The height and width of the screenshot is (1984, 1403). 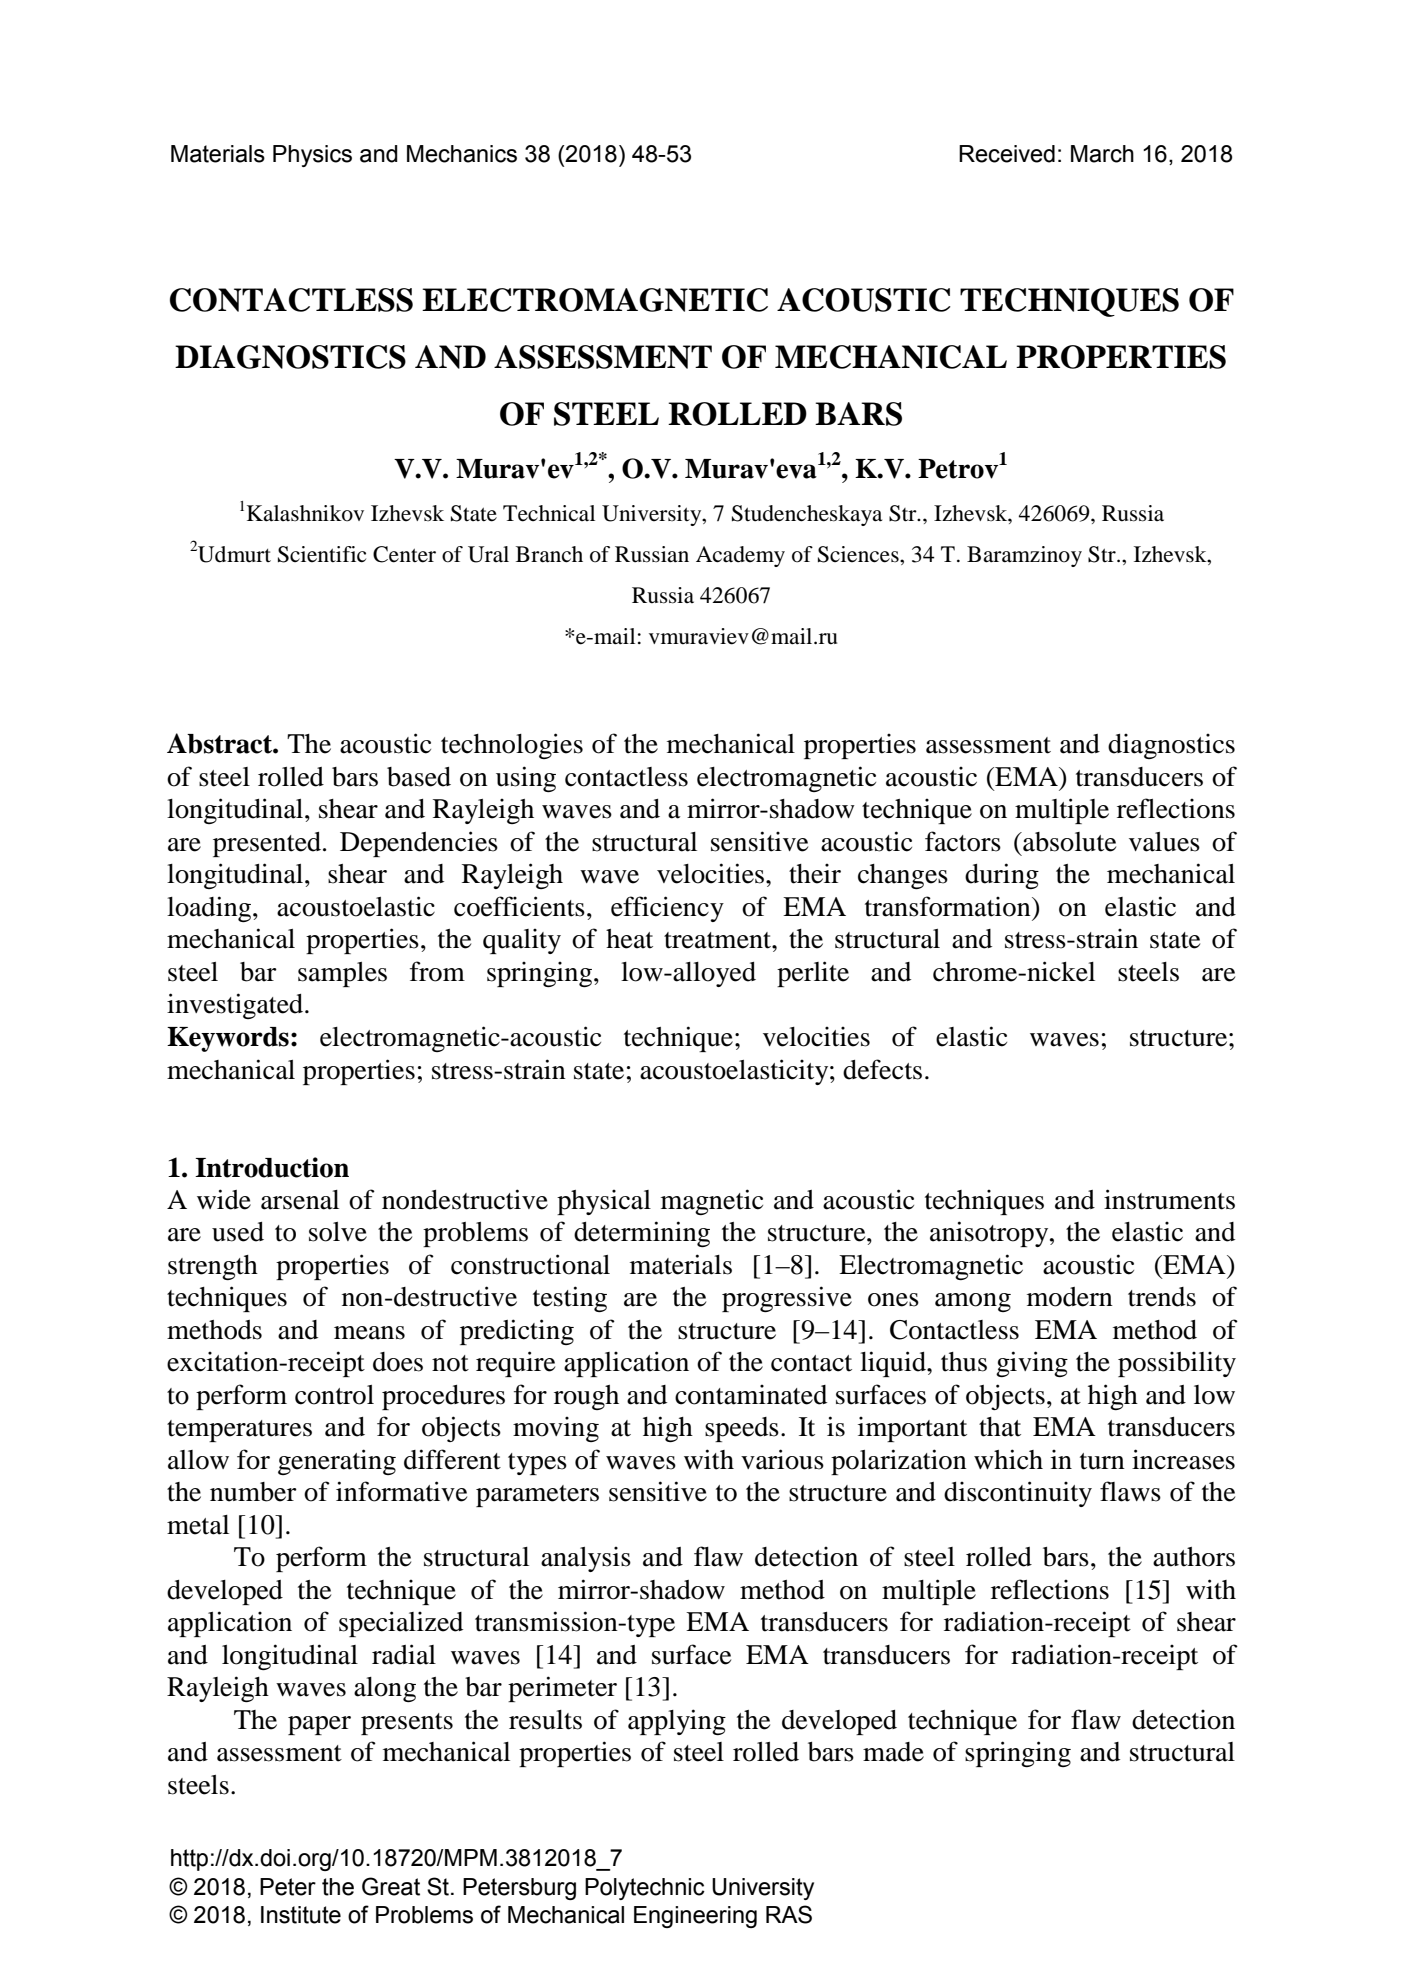 What do you see at coordinates (301, 1915) in the screenshot?
I see `Institute` at bounding box center [301, 1915].
